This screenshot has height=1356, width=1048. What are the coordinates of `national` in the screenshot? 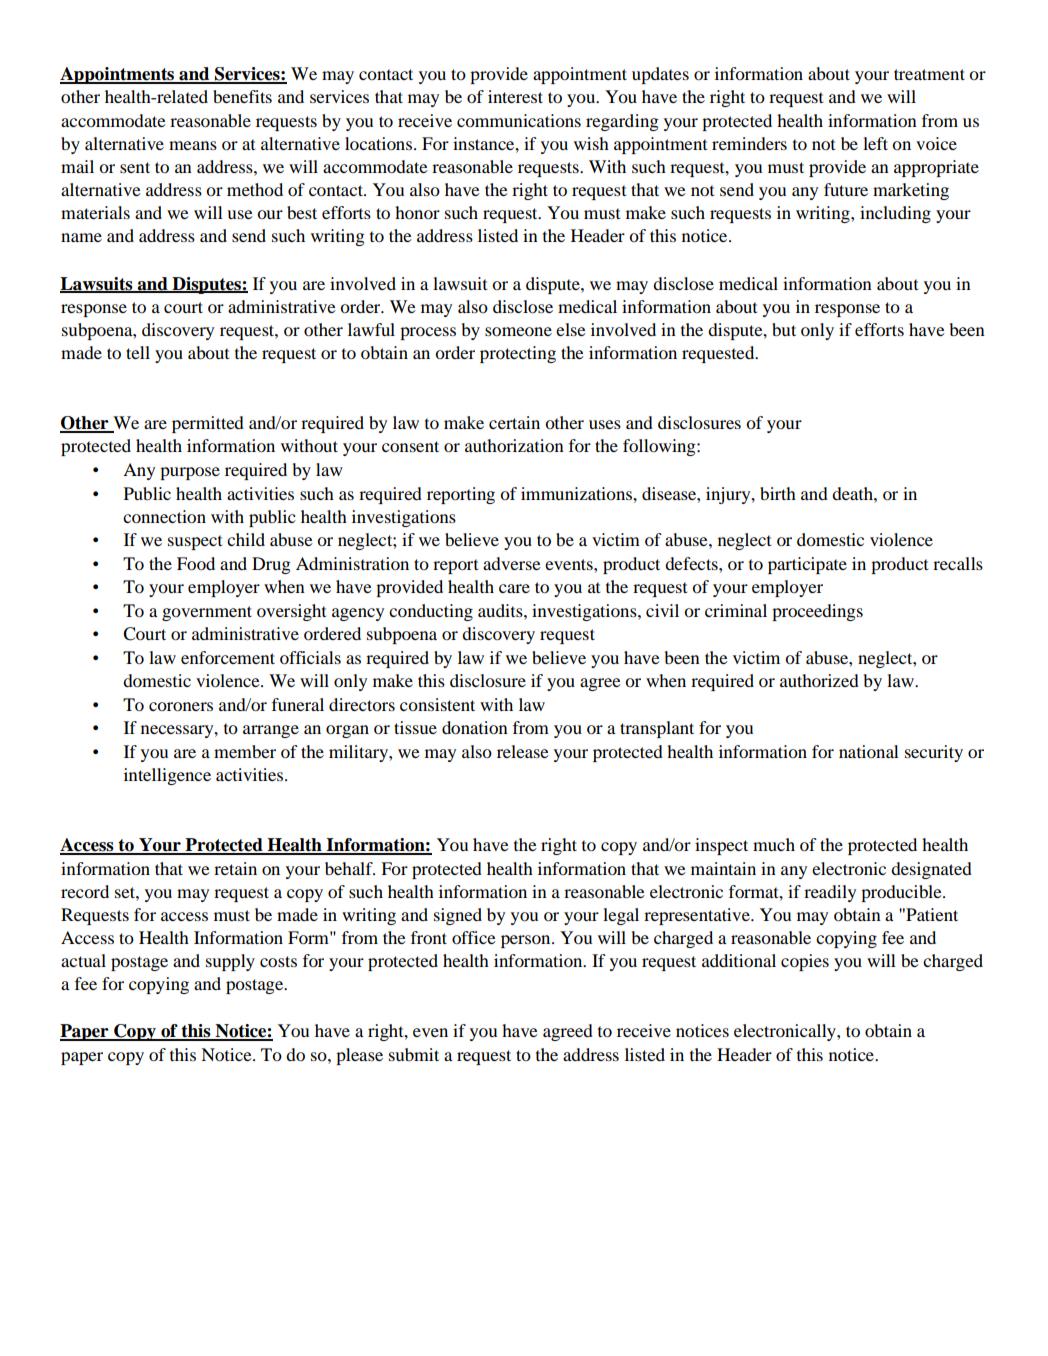 It's located at (869, 751).
